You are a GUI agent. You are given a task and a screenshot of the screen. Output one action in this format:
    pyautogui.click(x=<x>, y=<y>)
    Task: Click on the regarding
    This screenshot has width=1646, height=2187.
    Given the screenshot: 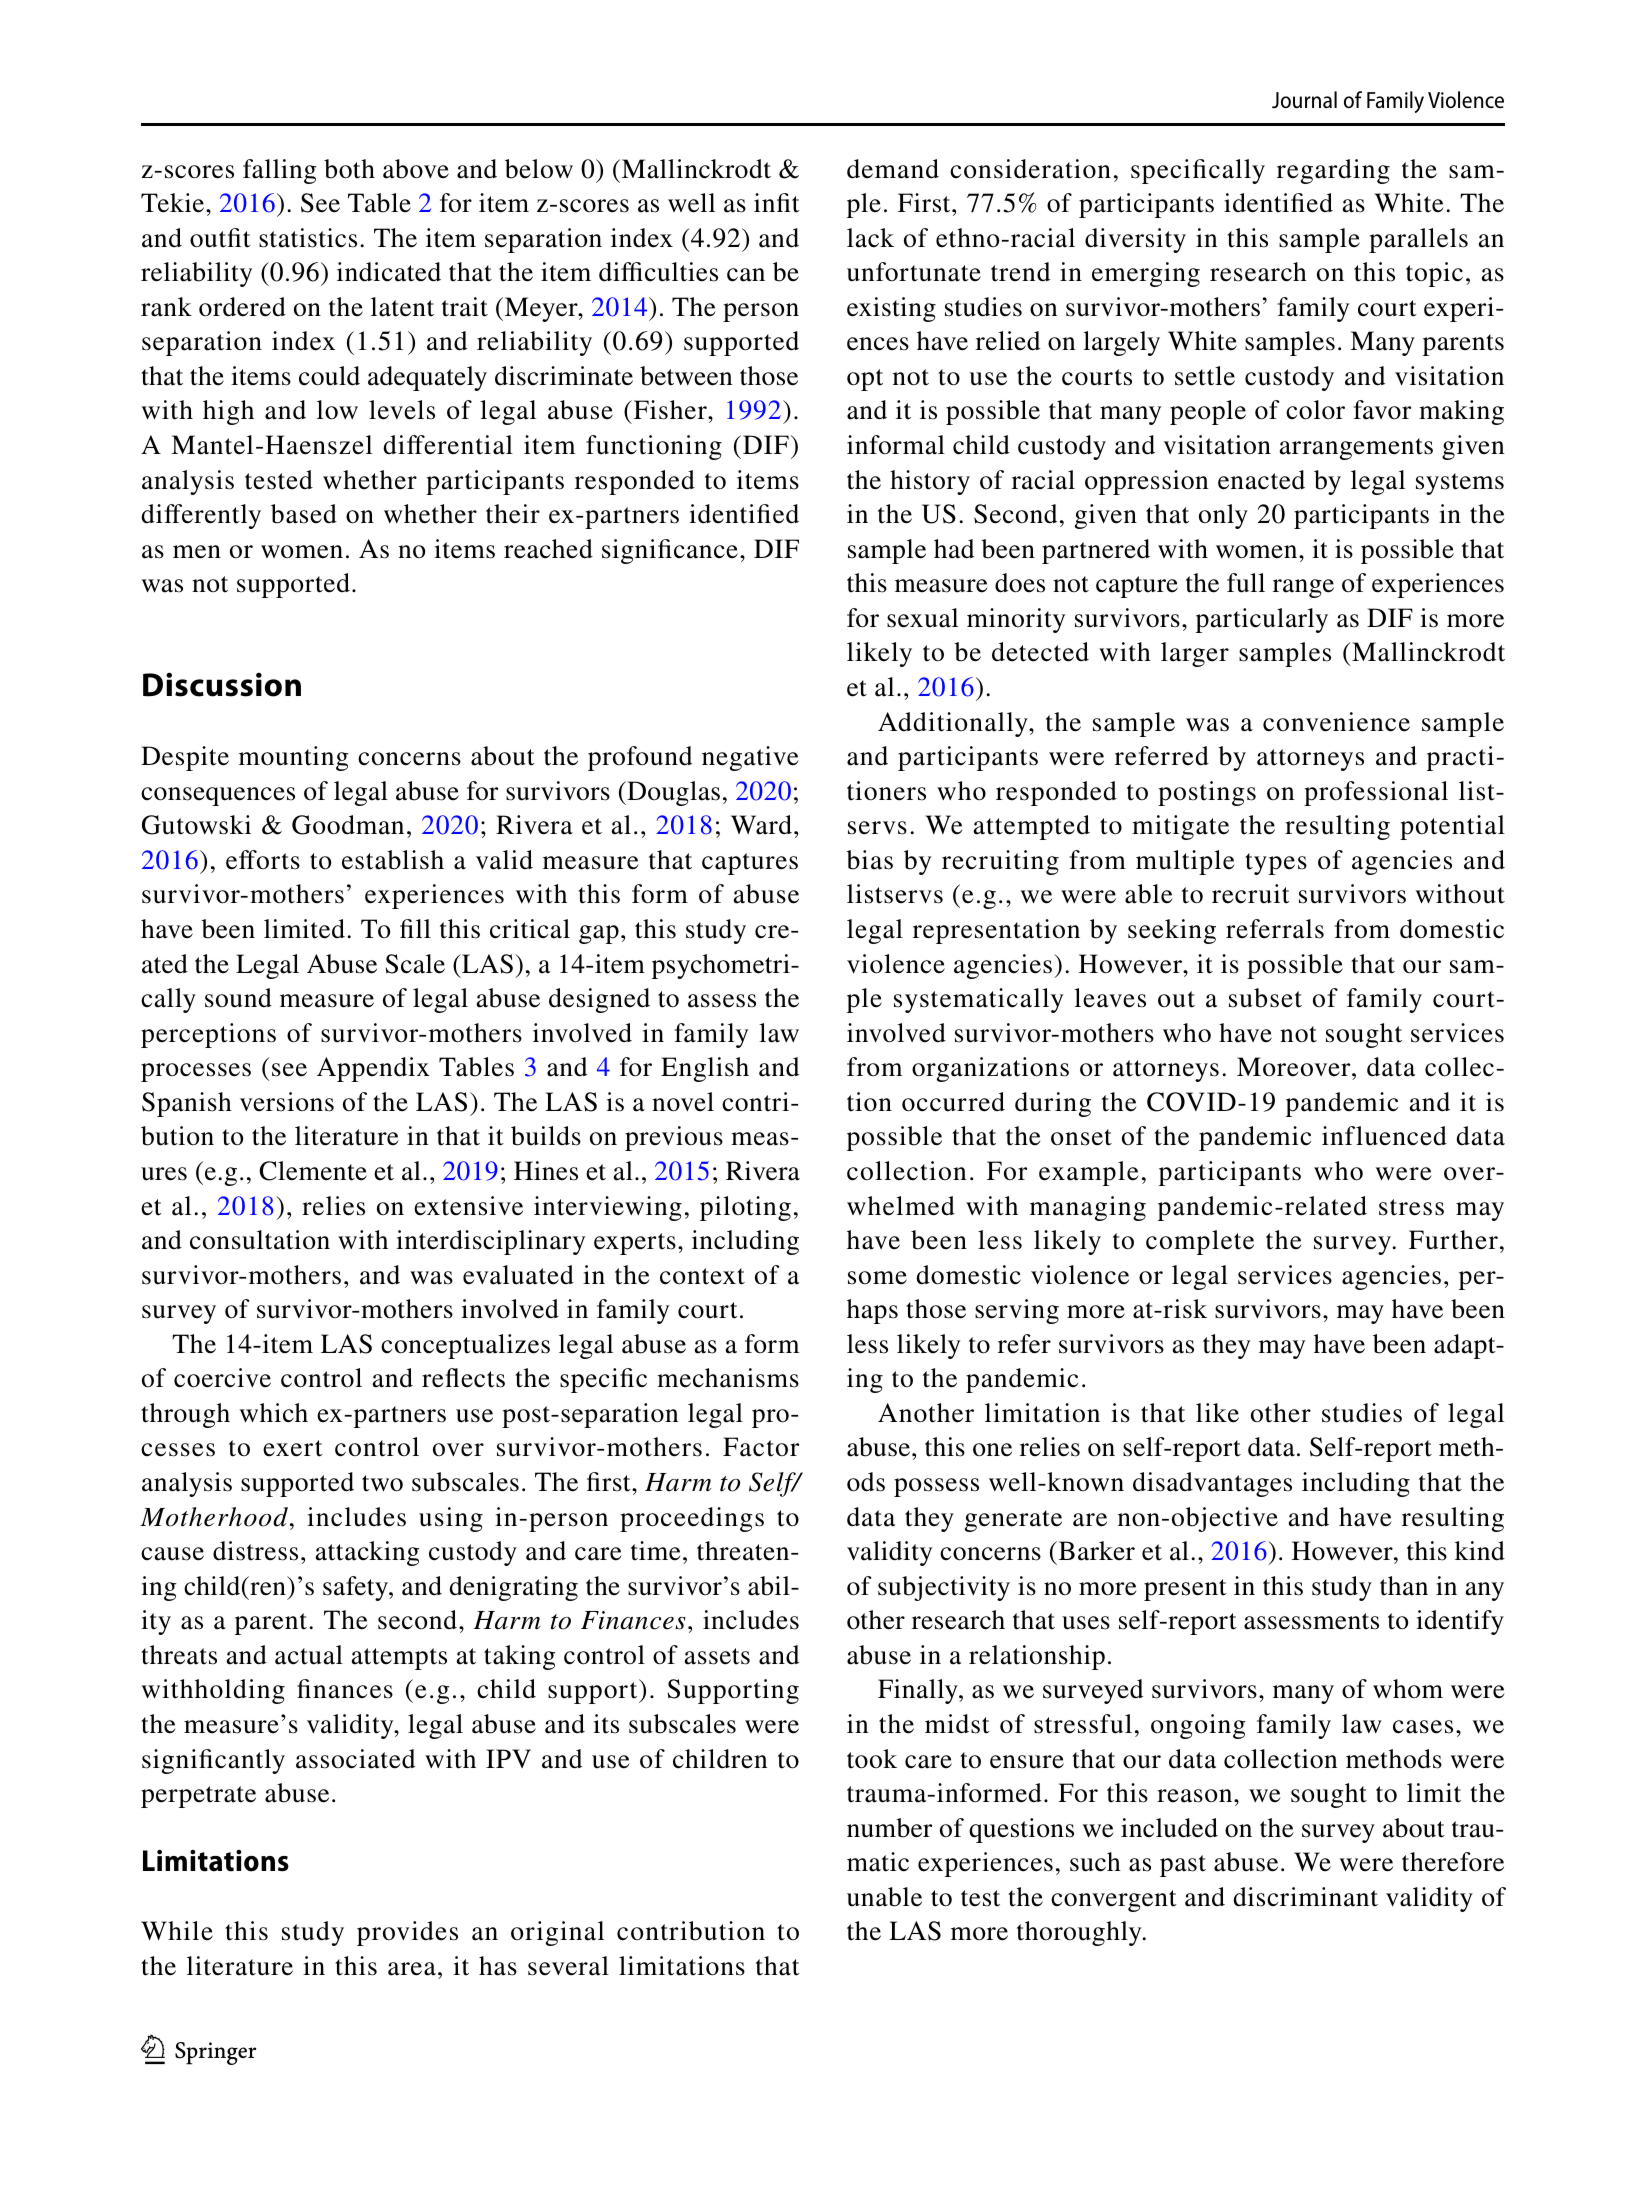 What is the action you would take?
    pyautogui.click(x=1333, y=171)
